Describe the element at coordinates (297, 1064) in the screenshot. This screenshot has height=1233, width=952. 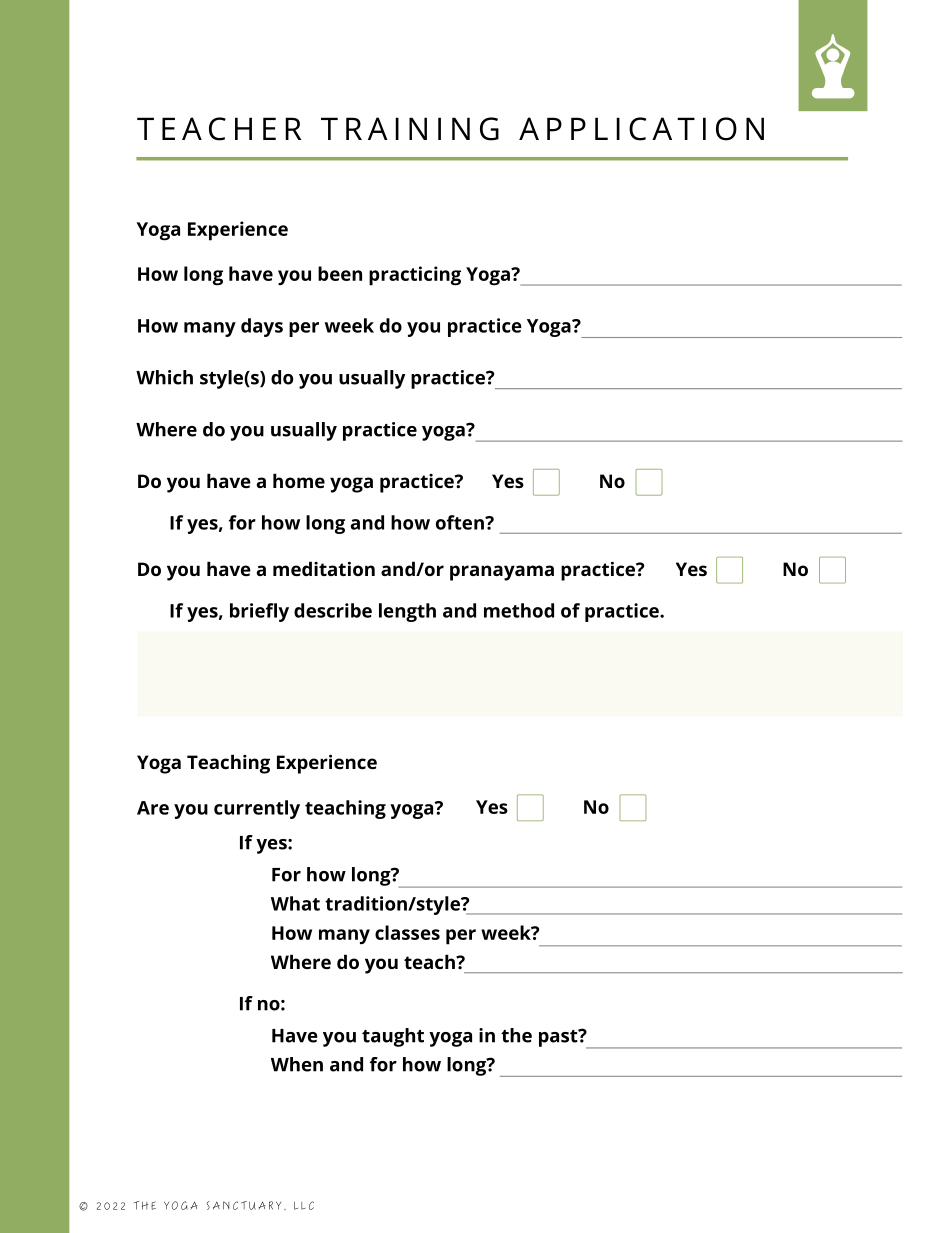
I see `When` at that location.
